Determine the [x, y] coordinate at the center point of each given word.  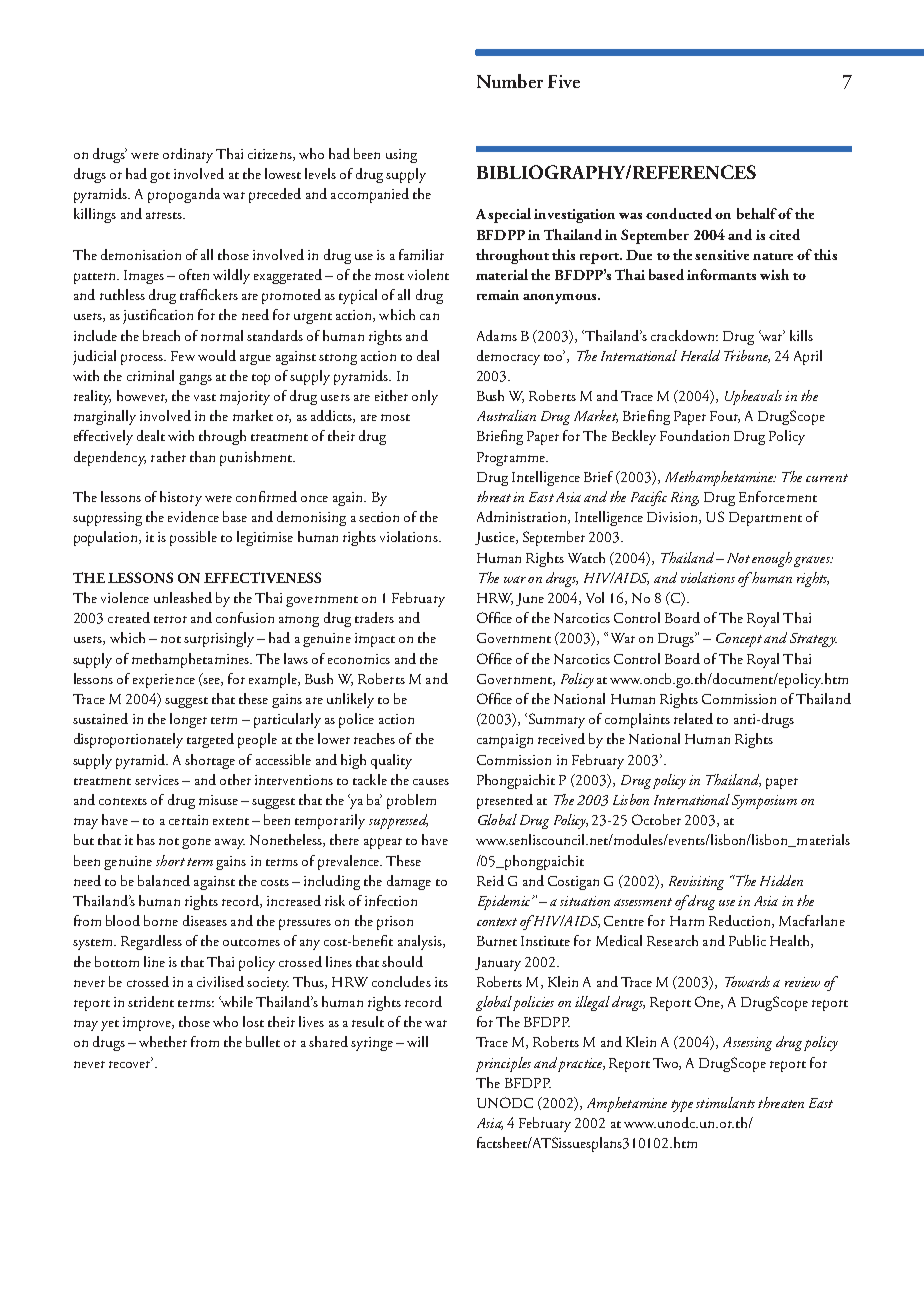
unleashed [183, 597]
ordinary [188, 155]
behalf [757, 213]
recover [131, 1063]
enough [772, 559]
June [530, 599]
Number [510, 81]
